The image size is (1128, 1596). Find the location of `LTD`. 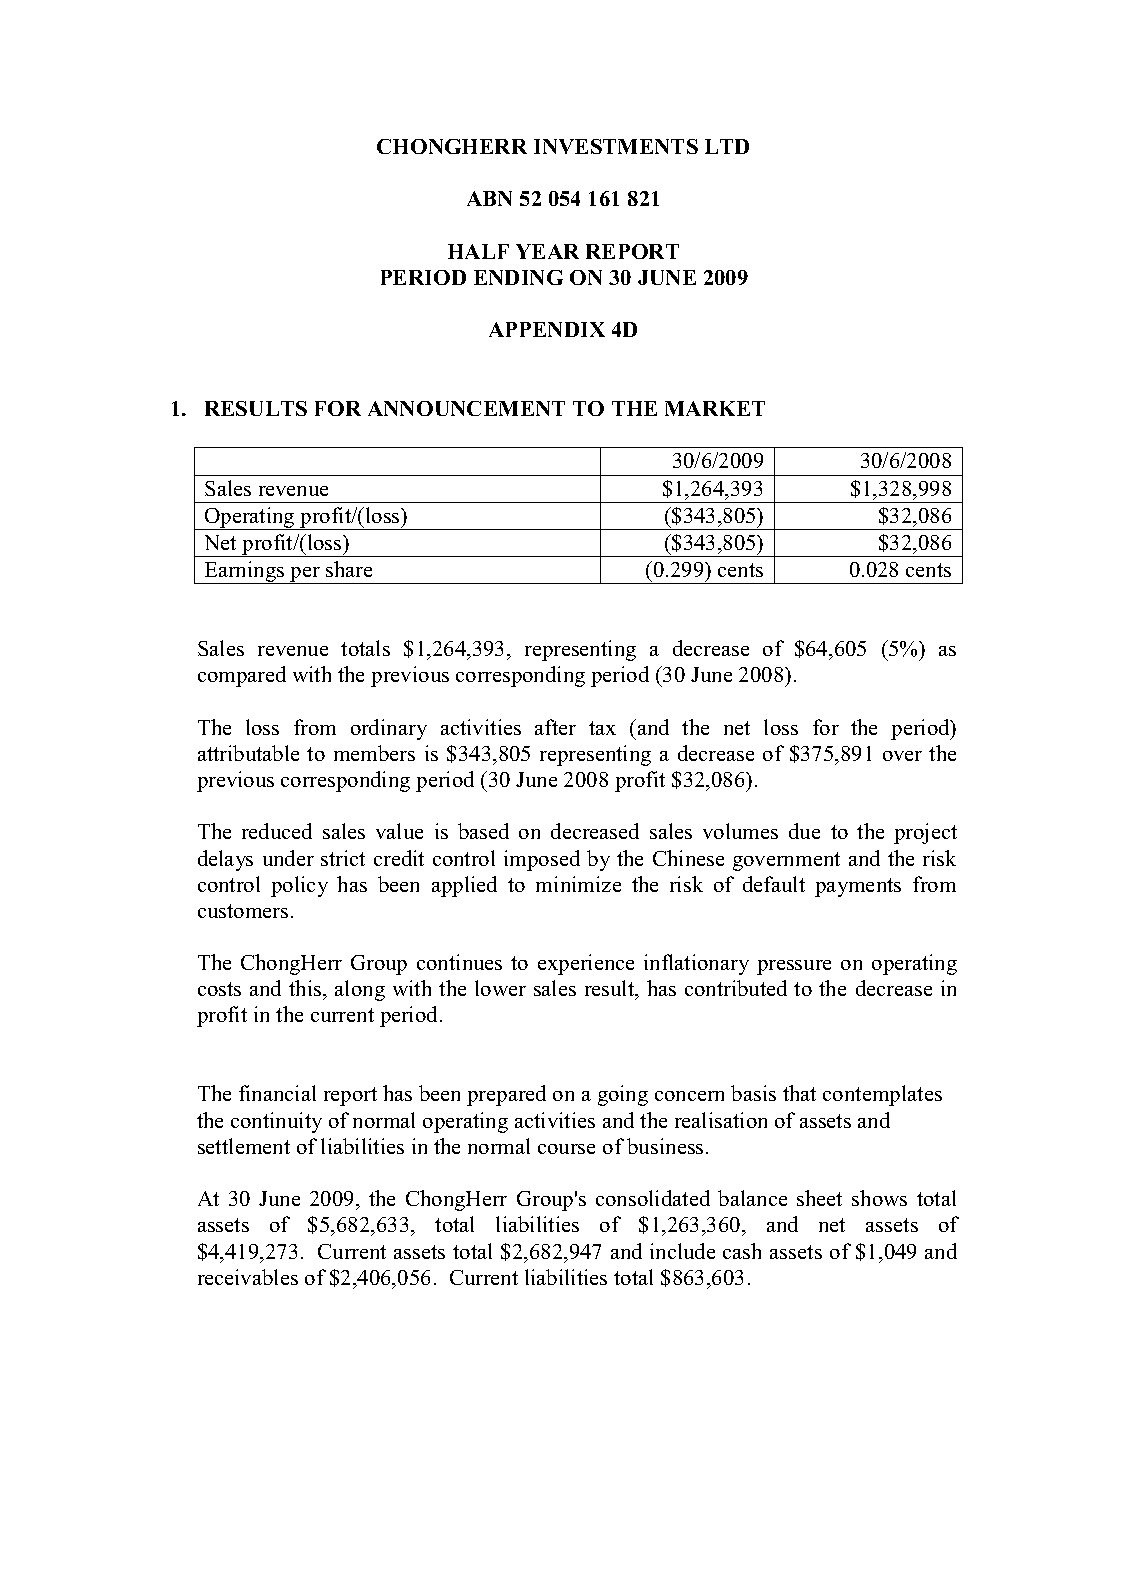

LTD is located at coordinates (727, 146).
